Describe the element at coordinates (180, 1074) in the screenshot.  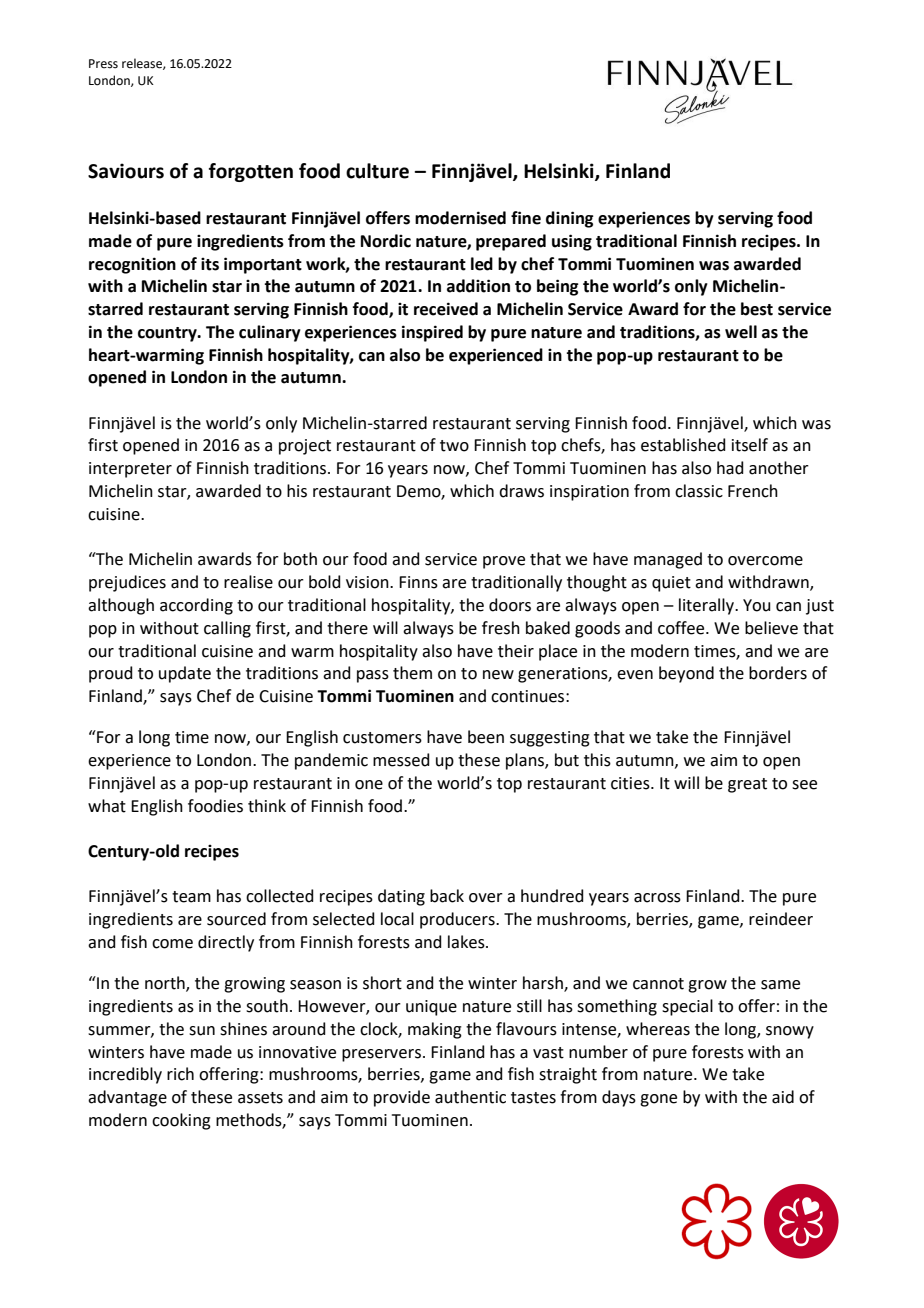
I see `rich` at that location.
